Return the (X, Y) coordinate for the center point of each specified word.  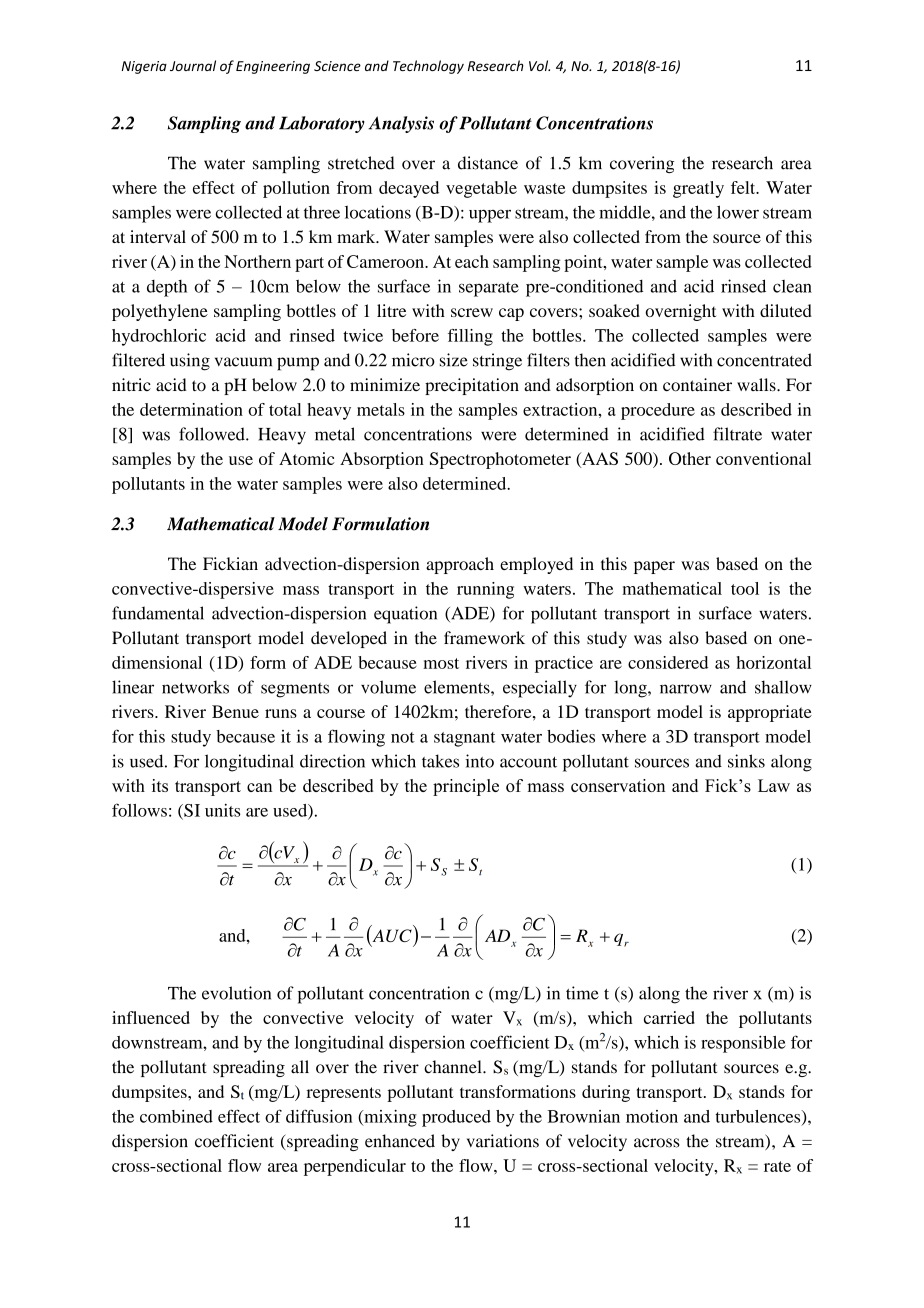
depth (167, 288)
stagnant (465, 739)
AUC (391, 936)
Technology (428, 67)
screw (472, 312)
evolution (236, 993)
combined (176, 1116)
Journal (193, 65)
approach (460, 565)
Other (690, 458)
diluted (786, 310)
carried (669, 1017)
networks (195, 687)
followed (213, 434)
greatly (698, 189)
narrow (686, 689)
